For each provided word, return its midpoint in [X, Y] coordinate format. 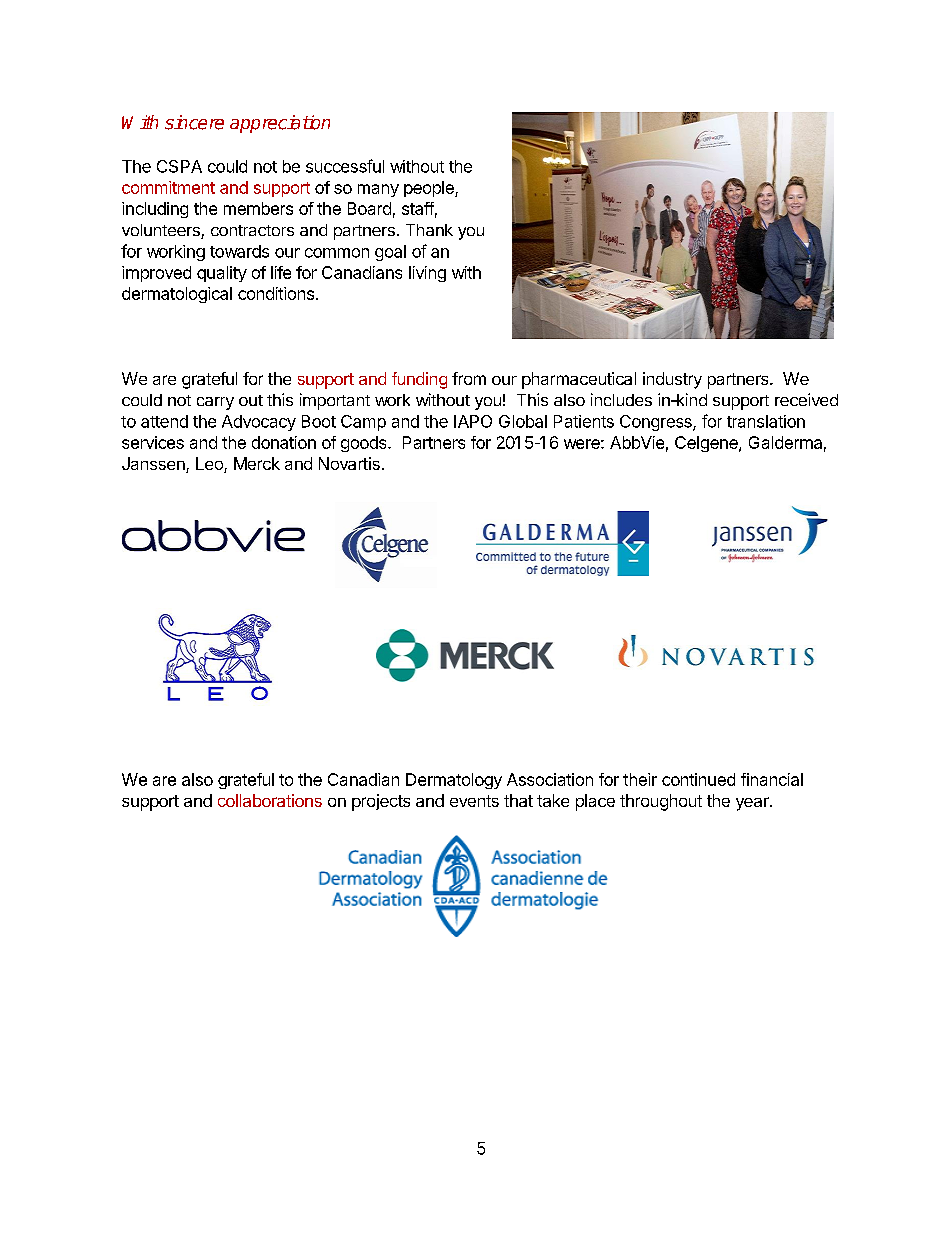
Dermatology [454, 781]
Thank [429, 230]
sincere [194, 122]
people [430, 189]
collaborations [270, 800]
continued [698, 779]
